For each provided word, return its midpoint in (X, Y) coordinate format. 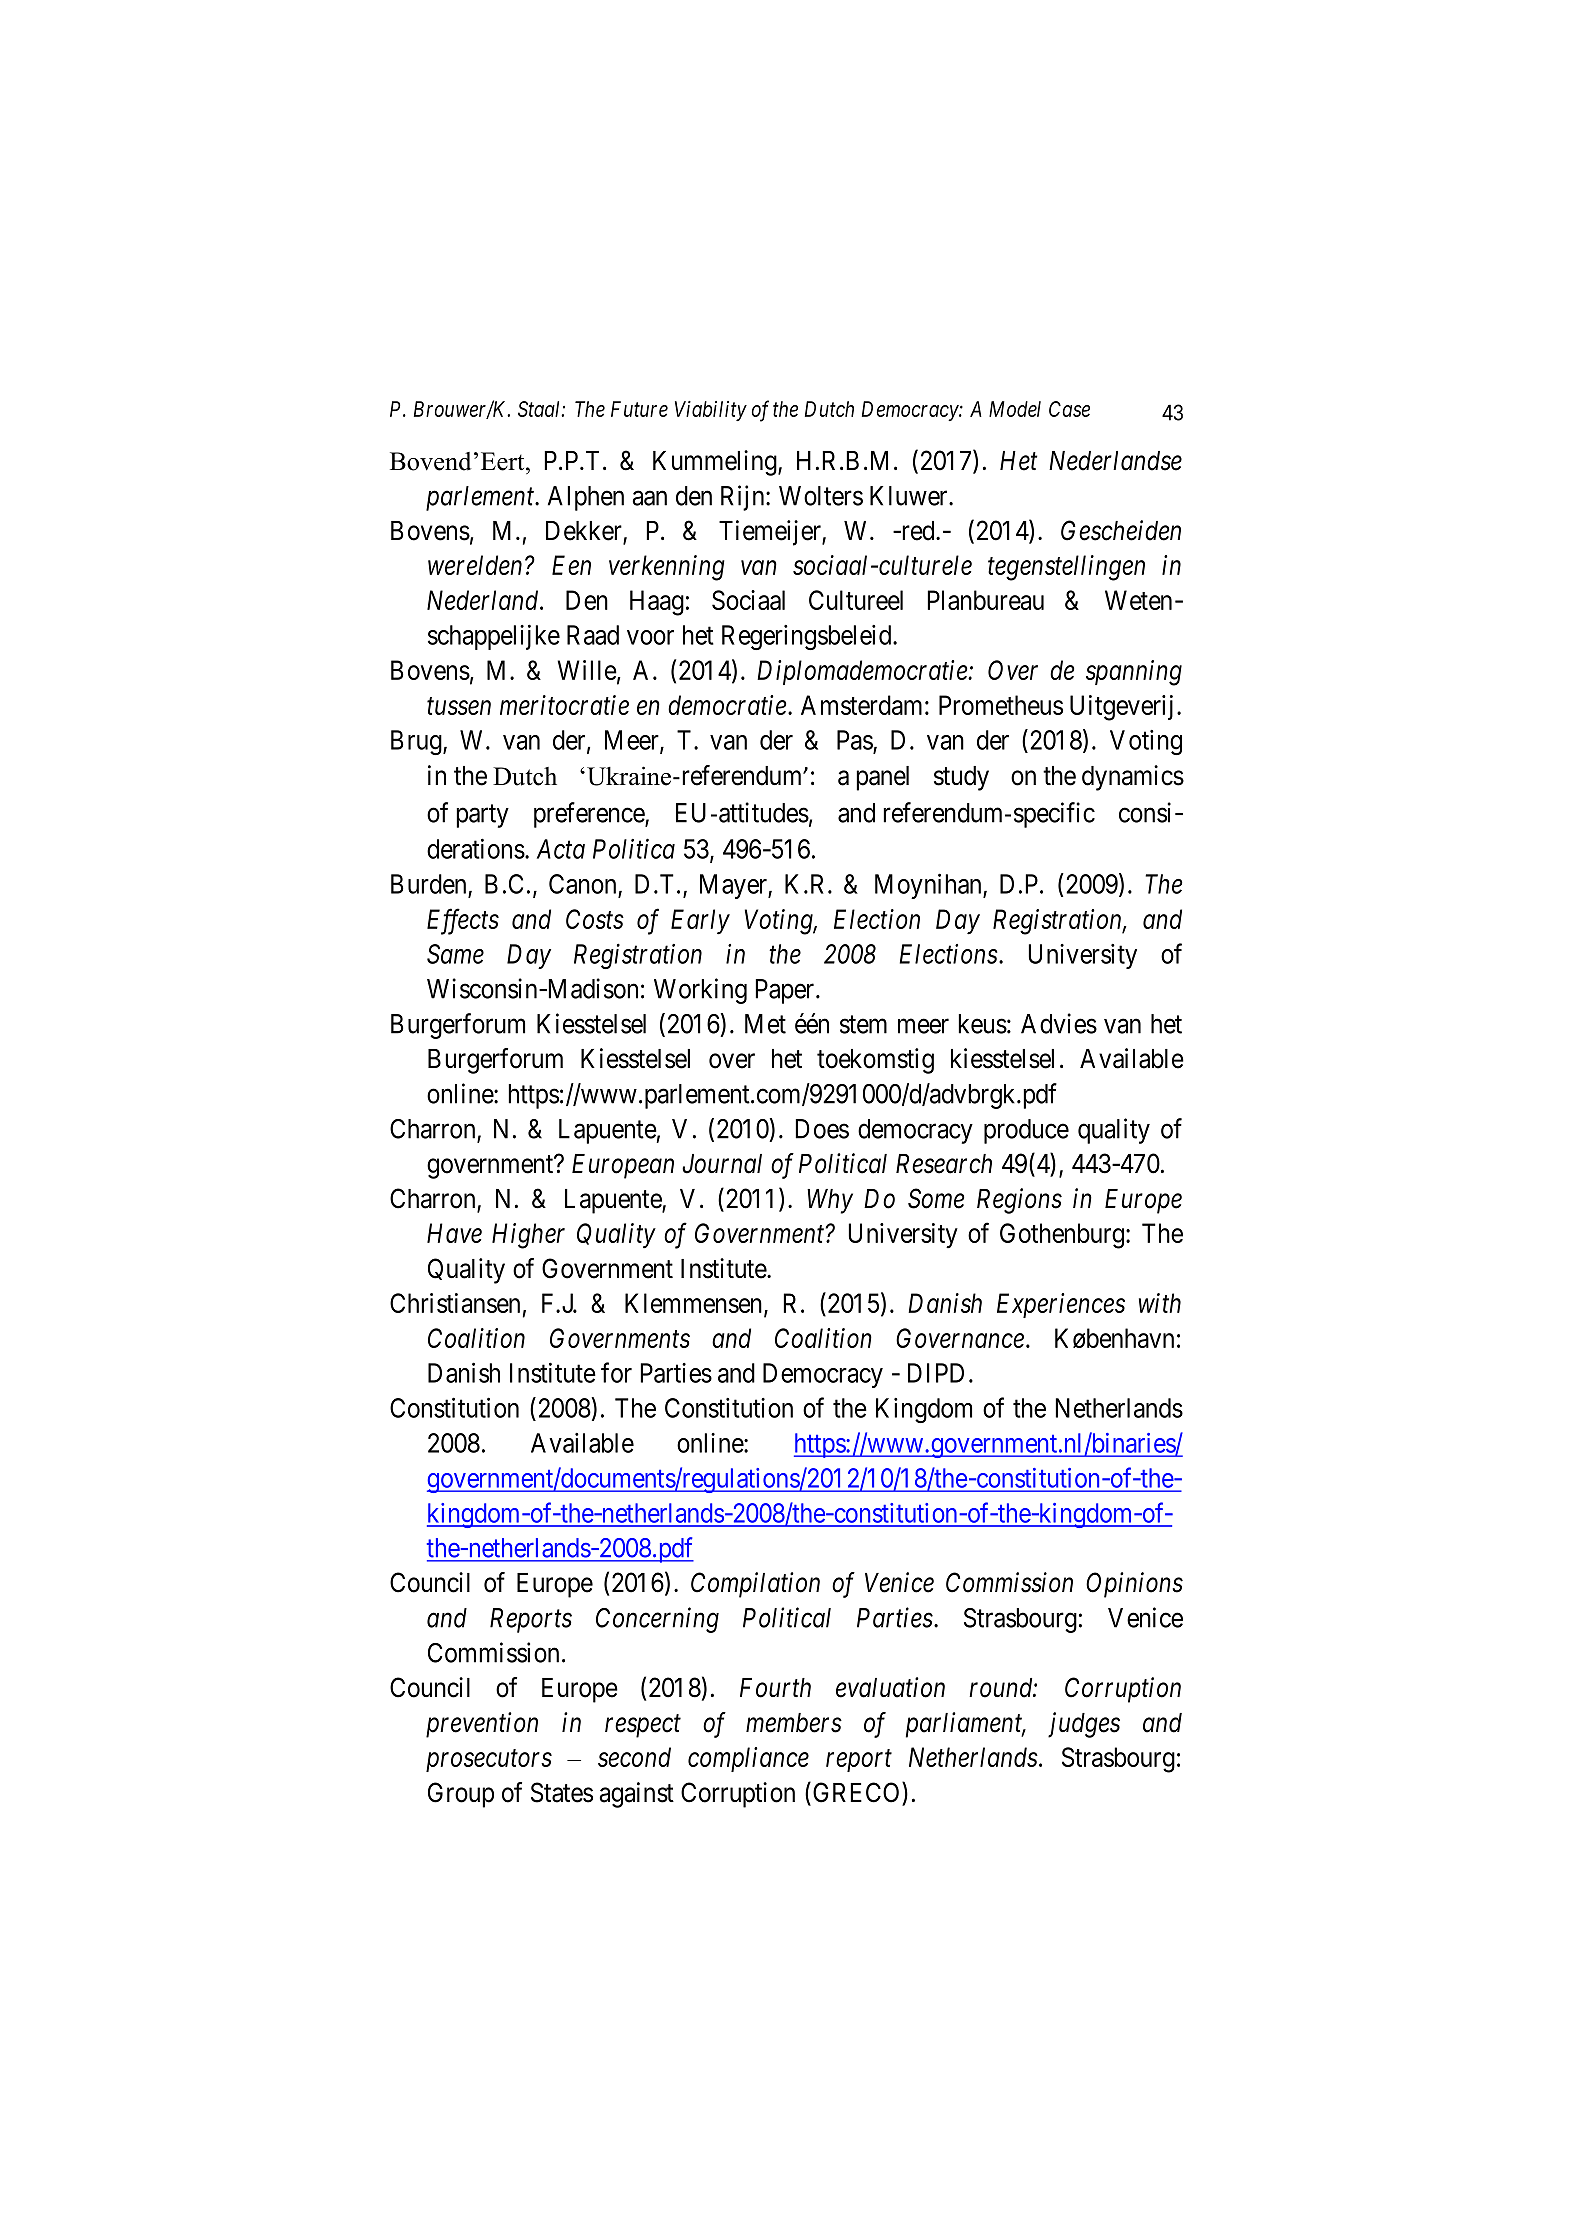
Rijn (744, 498)
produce (1026, 1131)
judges (1084, 1725)
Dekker (585, 532)
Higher (528, 1236)
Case (1069, 409)
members (794, 1723)
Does (822, 1129)
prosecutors (489, 1761)
